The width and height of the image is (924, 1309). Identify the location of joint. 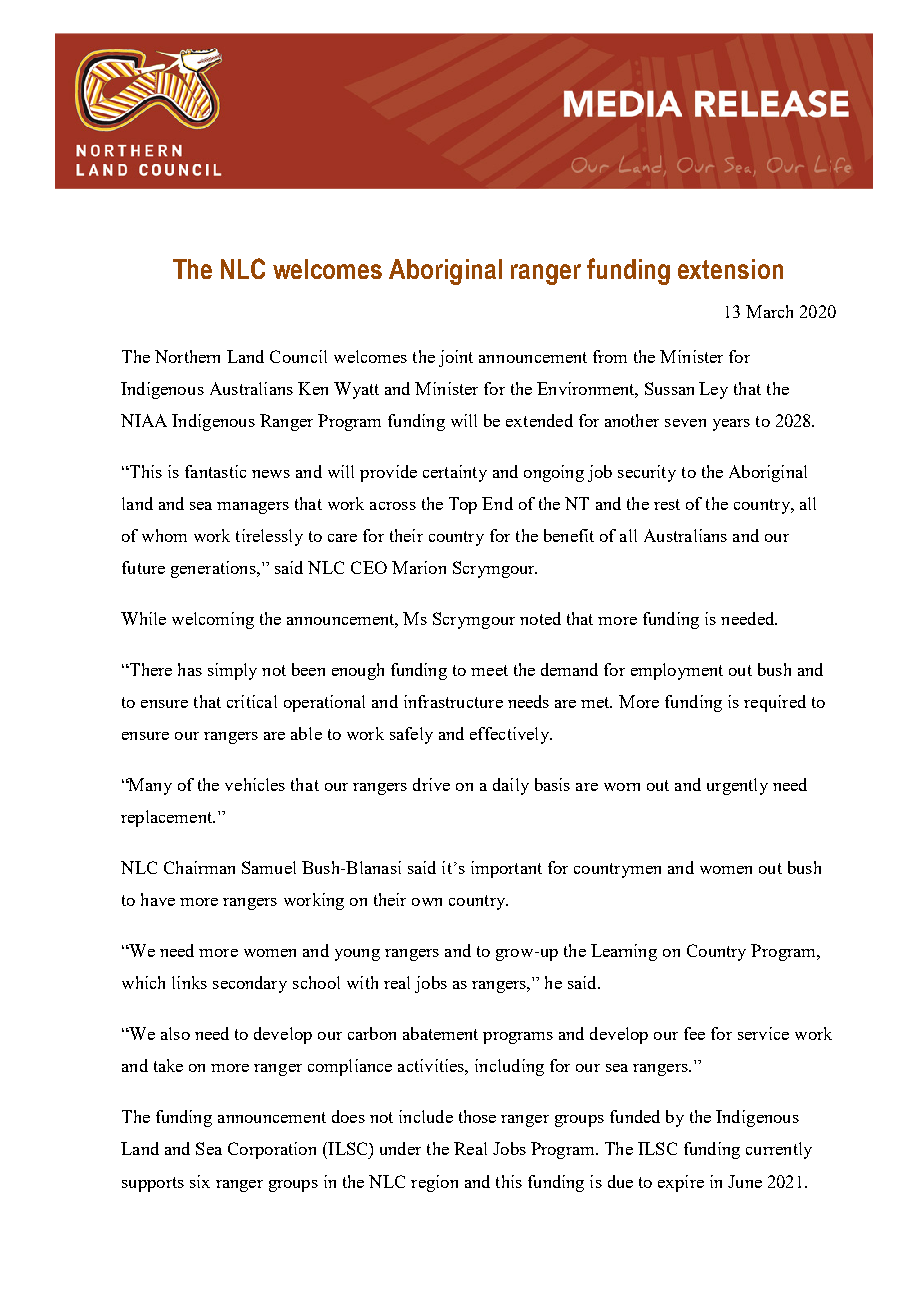
(456, 358).
